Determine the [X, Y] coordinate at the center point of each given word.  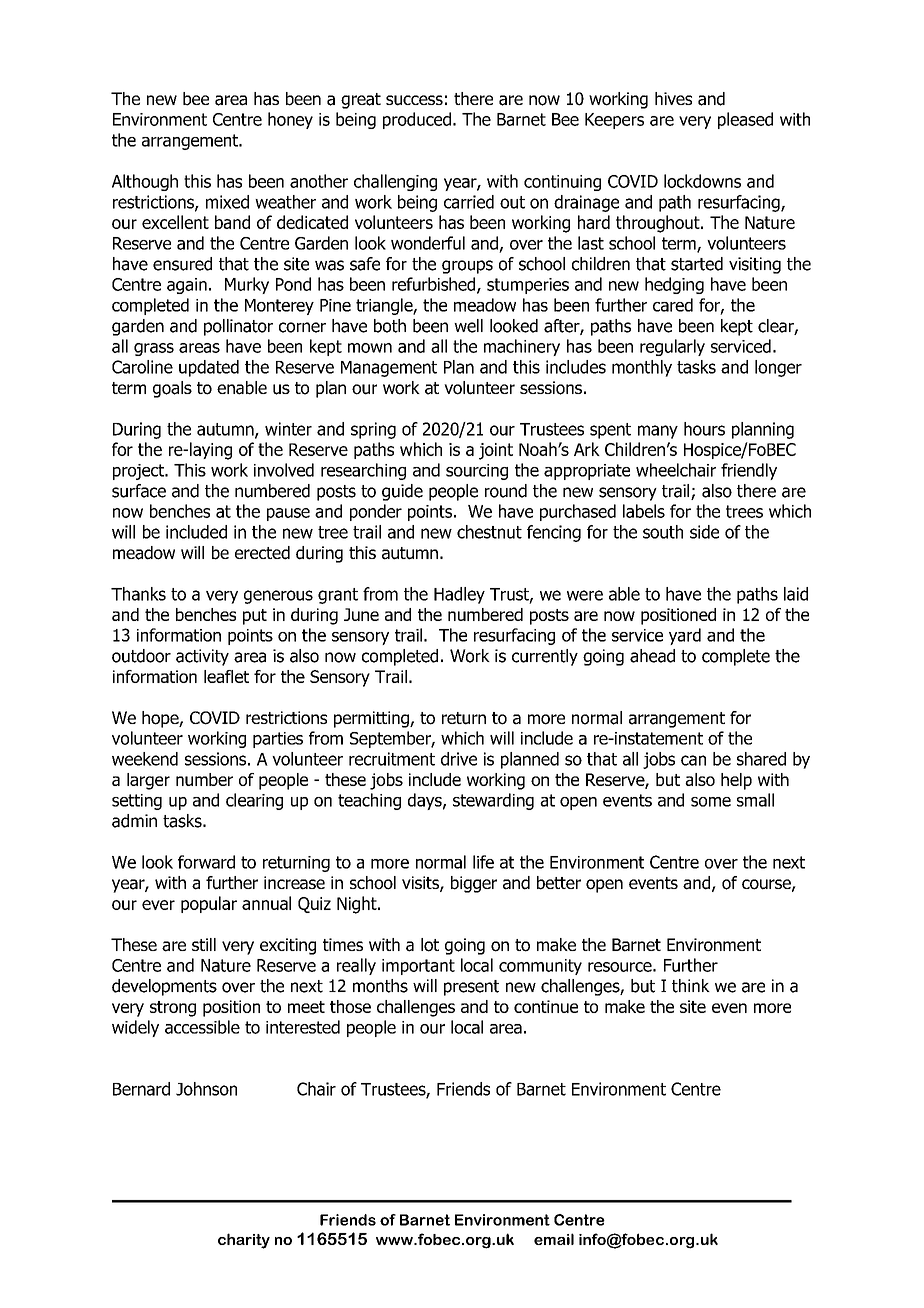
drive [459, 759]
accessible [202, 1027]
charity [244, 1241]
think [691, 986]
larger [148, 781]
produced [417, 120]
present [471, 988]
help [736, 781]
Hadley [459, 595]
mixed [227, 202]
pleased [745, 120]
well [468, 326]
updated [209, 368]
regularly [672, 347]
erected [262, 553]
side [704, 532]
